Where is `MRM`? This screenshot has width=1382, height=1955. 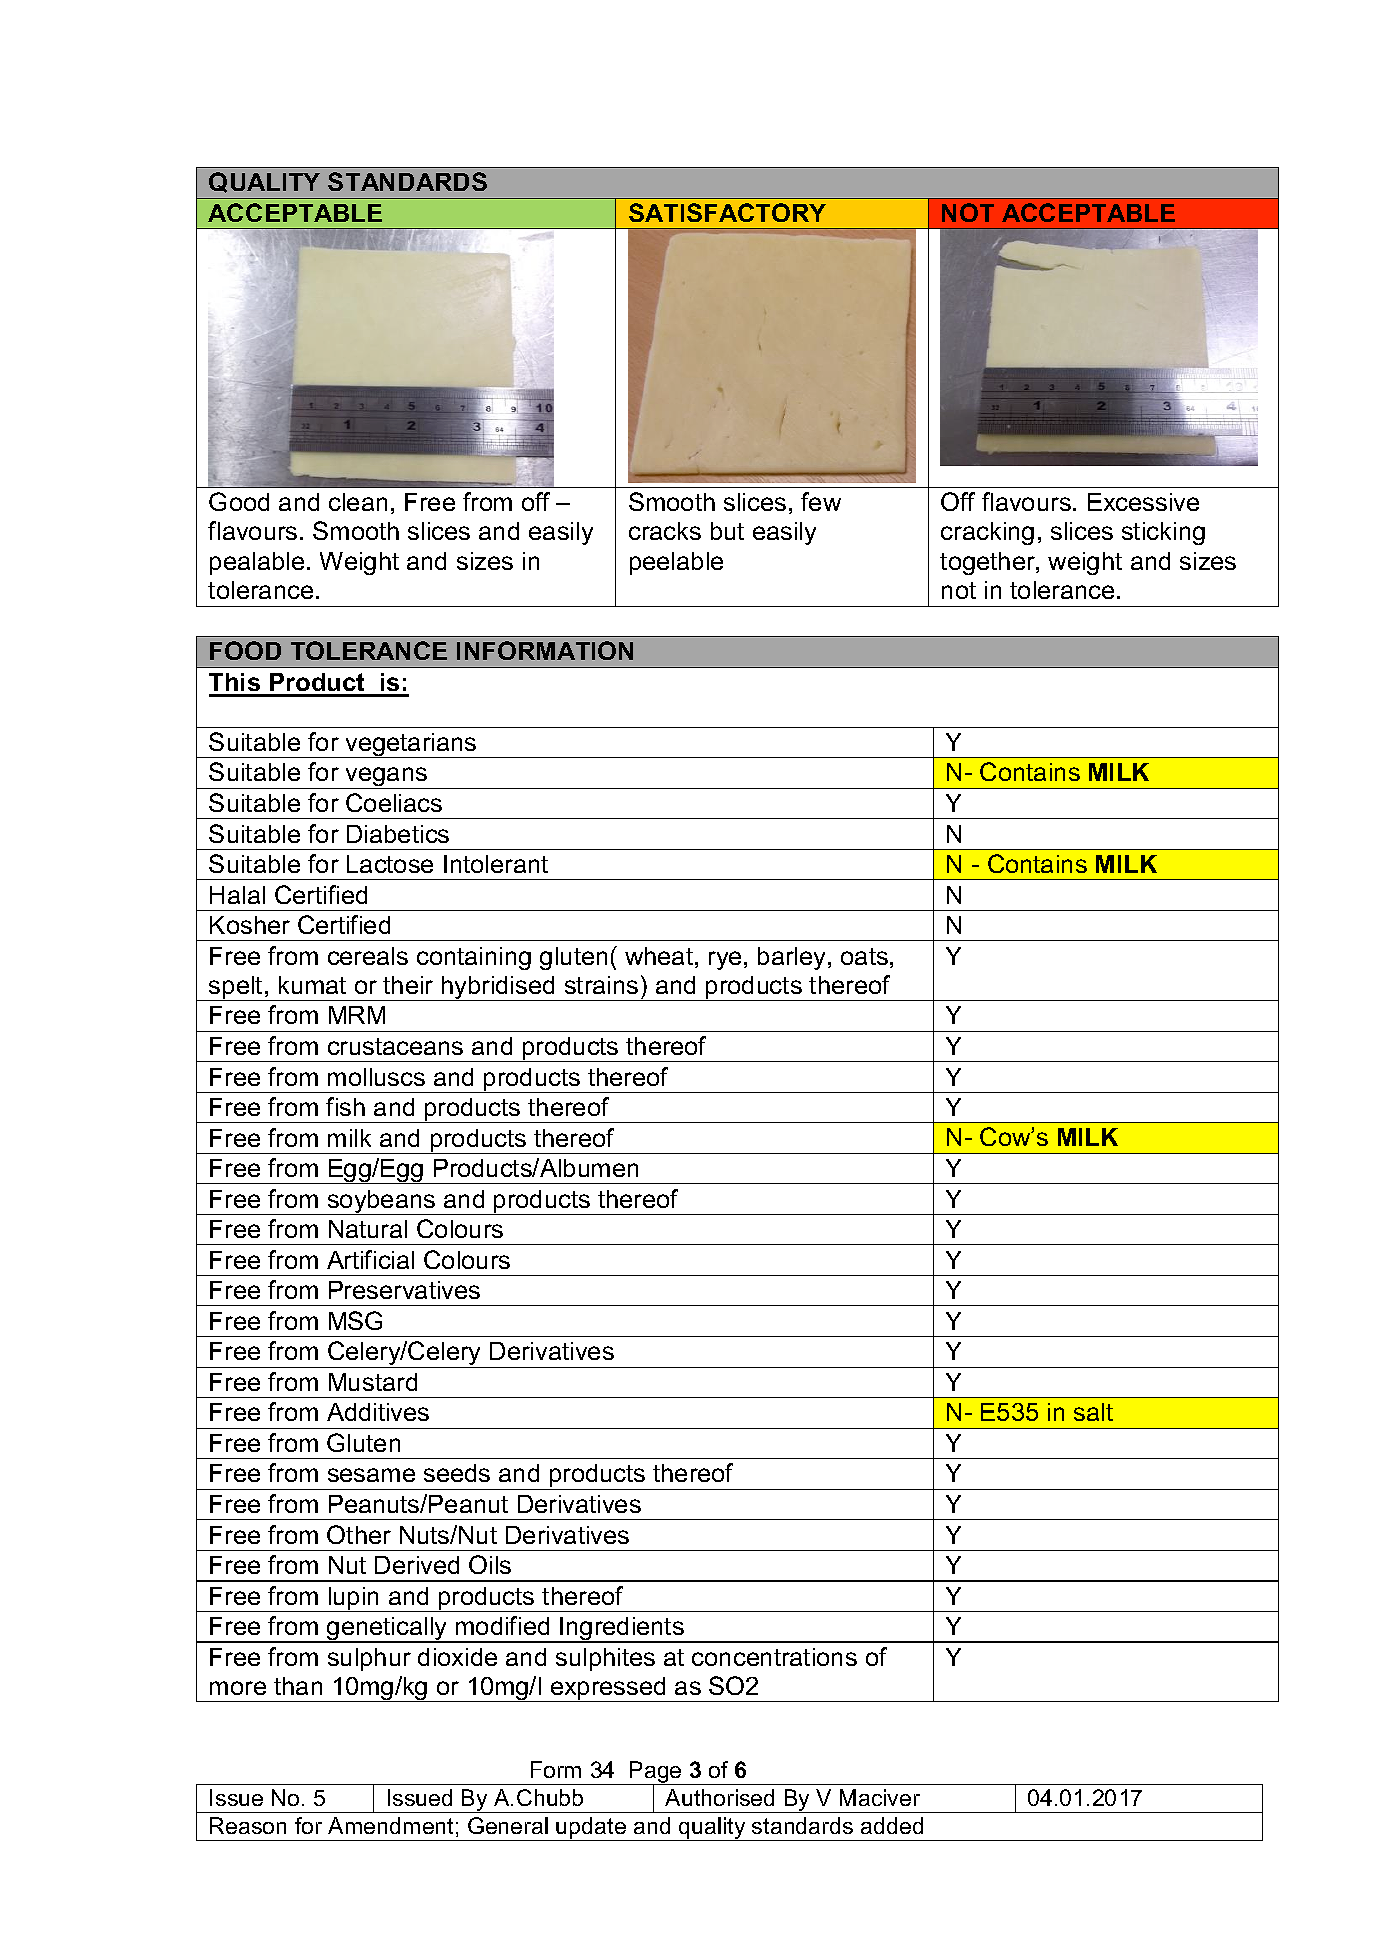
MRM is located at coordinates (357, 1015).
